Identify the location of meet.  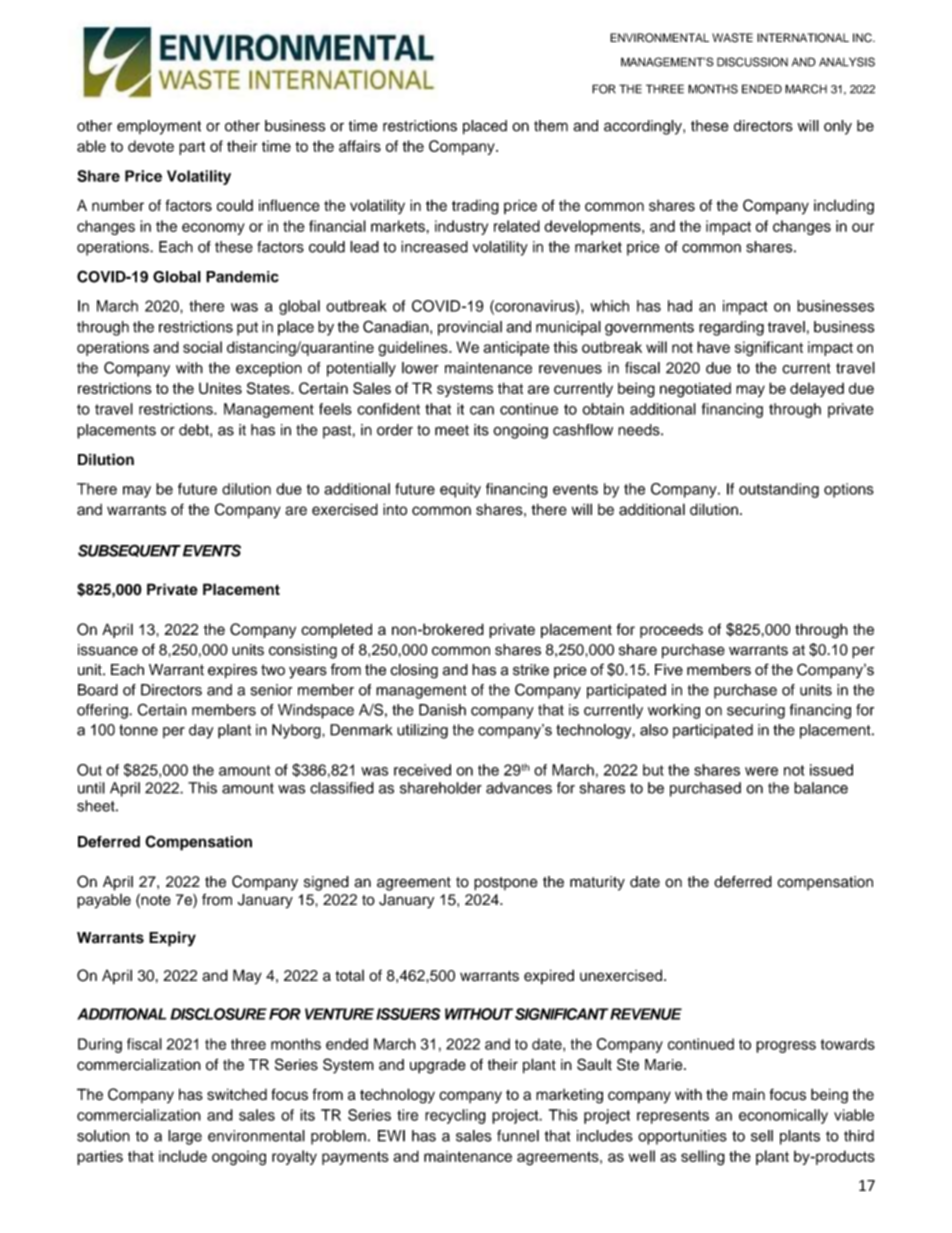
(452, 430).
